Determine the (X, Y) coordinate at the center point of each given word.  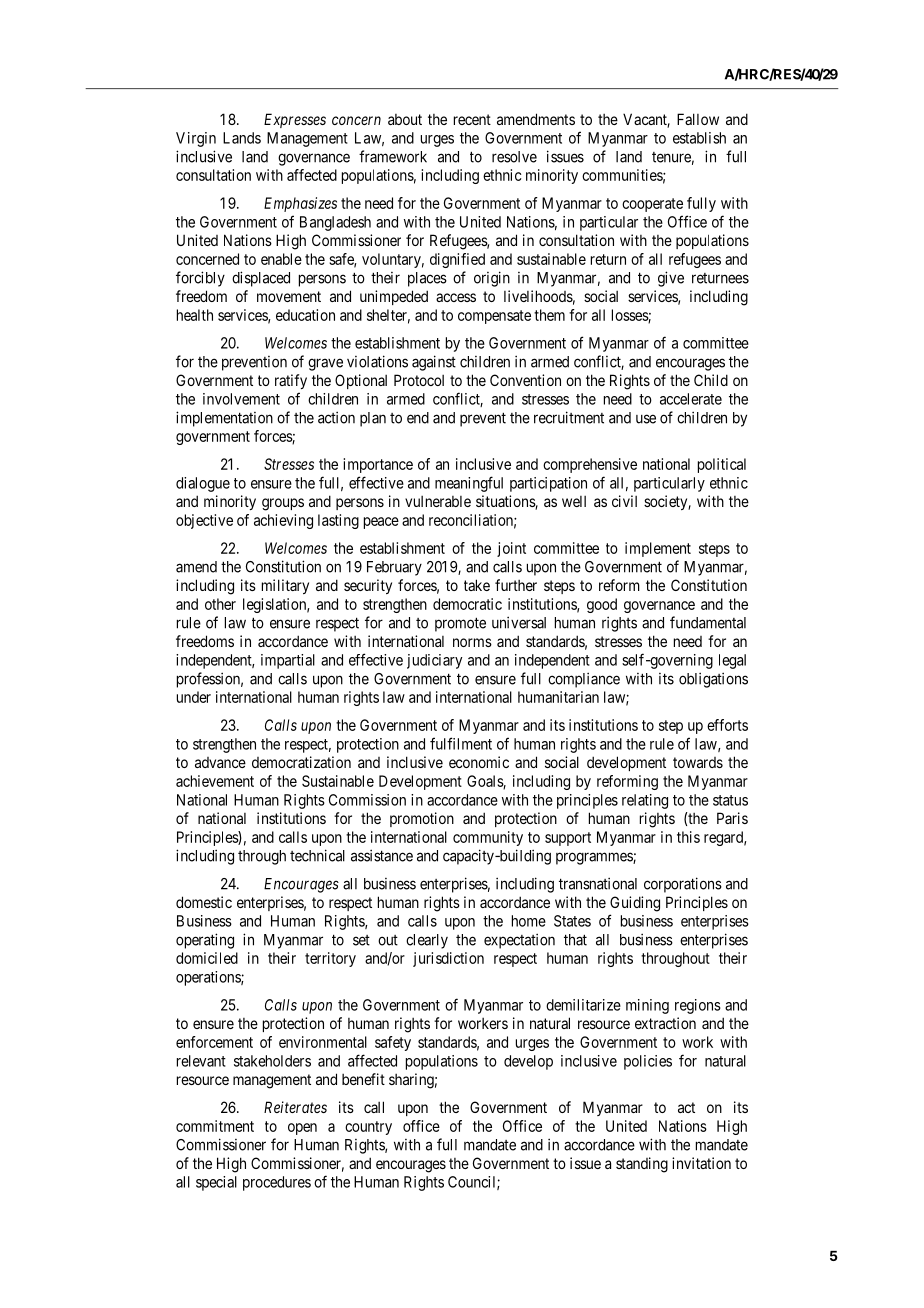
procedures (277, 1183)
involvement (241, 399)
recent (472, 119)
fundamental (708, 622)
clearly (427, 941)
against (434, 363)
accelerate (691, 399)
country (368, 1128)
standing (642, 1165)
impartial (288, 661)
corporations (683, 885)
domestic (204, 902)
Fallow (698, 119)
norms (472, 642)
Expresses (295, 120)
